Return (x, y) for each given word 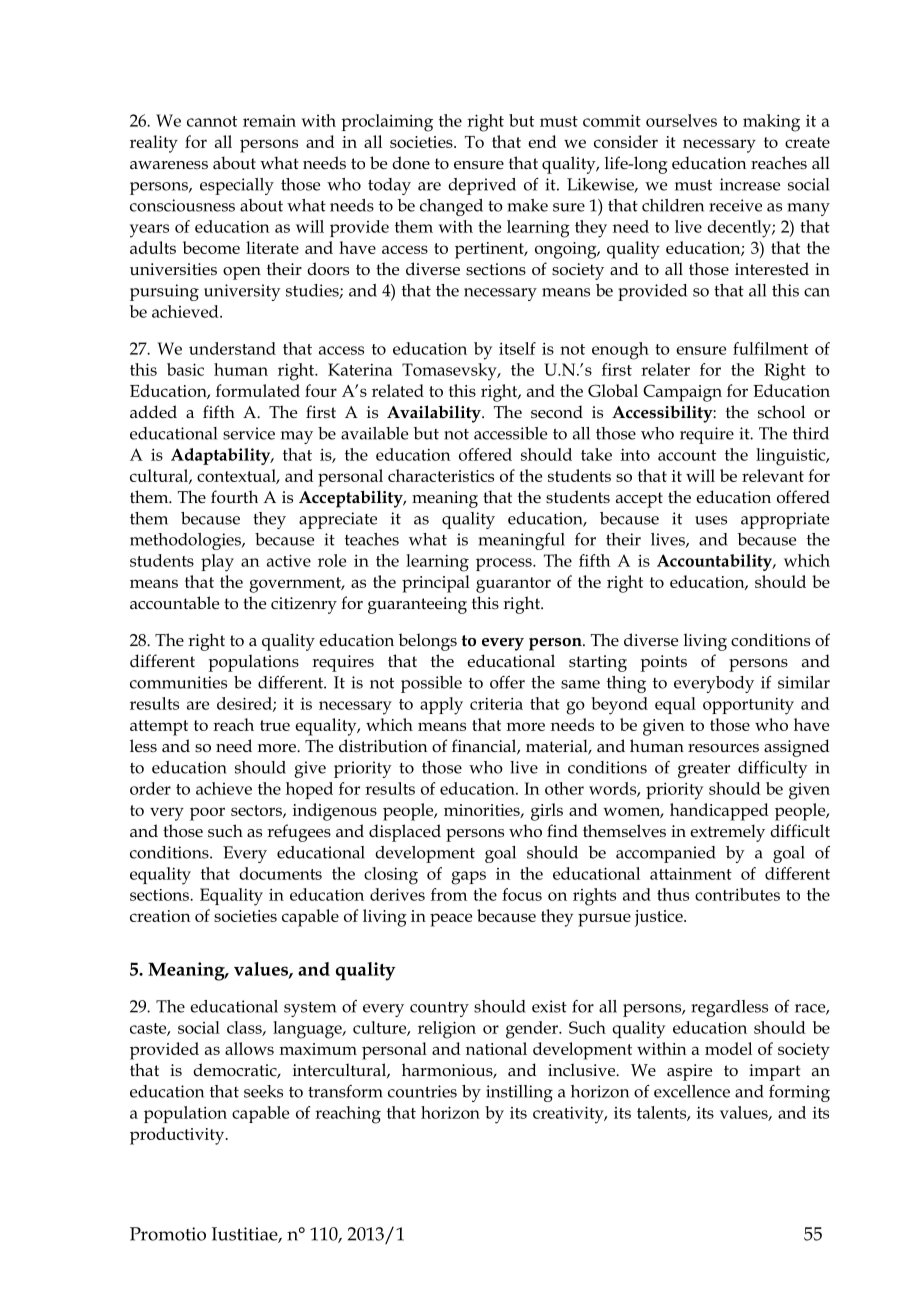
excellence (692, 1091)
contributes (737, 894)
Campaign (682, 393)
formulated (258, 390)
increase (750, 184)
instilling (519, 1093)
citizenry (304, 605)
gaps (468, 878)
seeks (263, 1091)
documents (280, 873)
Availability (435, 414)
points (664, 663)
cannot (212, 121)
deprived (482, 186)
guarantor (513, 585)
